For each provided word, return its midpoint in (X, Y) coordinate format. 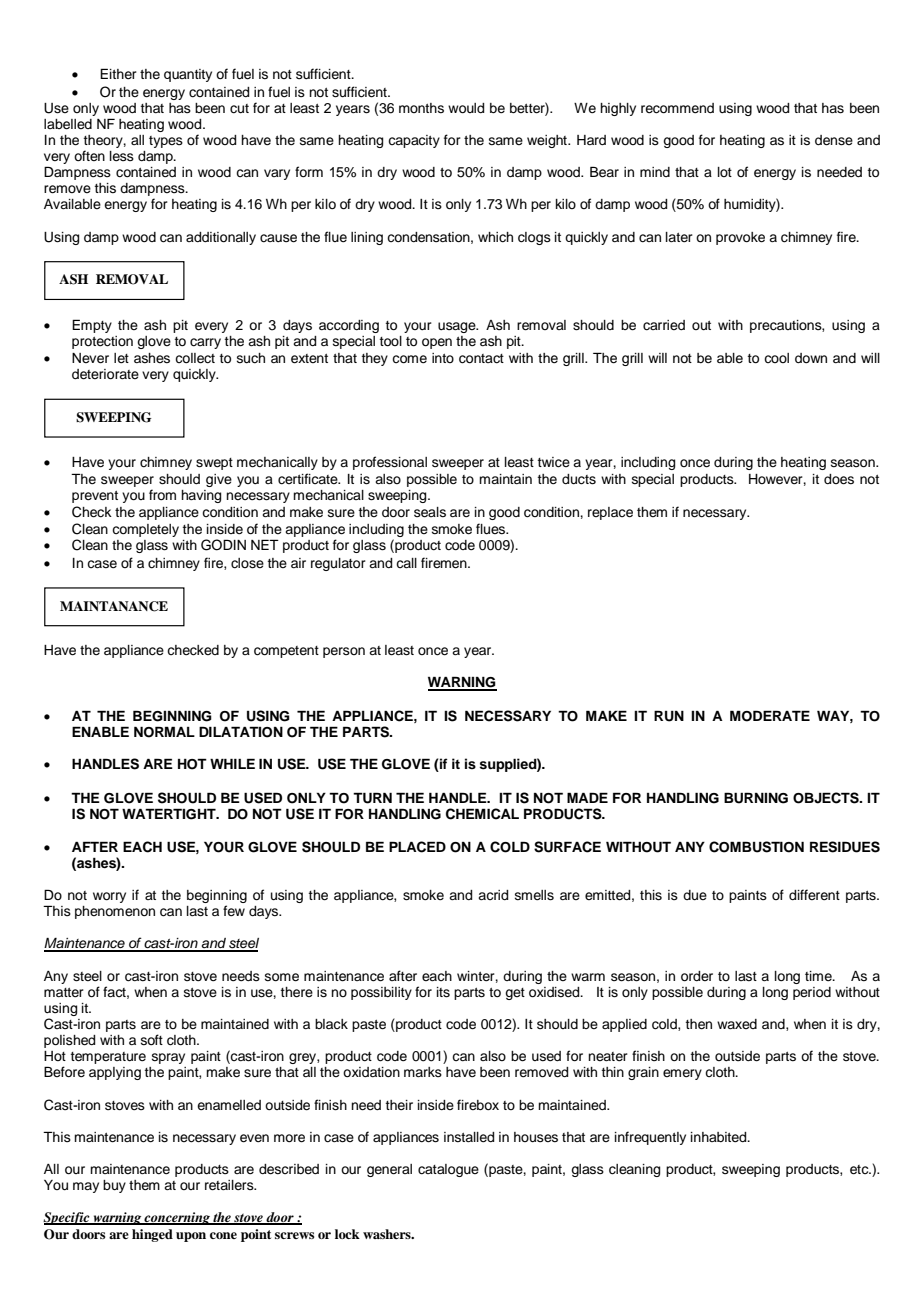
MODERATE (770, 716)
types (166, 142)
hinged (152, 1235)
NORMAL (164, 732)
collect (195, 358)
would (466, 108)
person (344, 652)
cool (776, 358)
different (814, 895)
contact (481, 359)
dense (834, 140)
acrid (493, 895)
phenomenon (115, 912)
